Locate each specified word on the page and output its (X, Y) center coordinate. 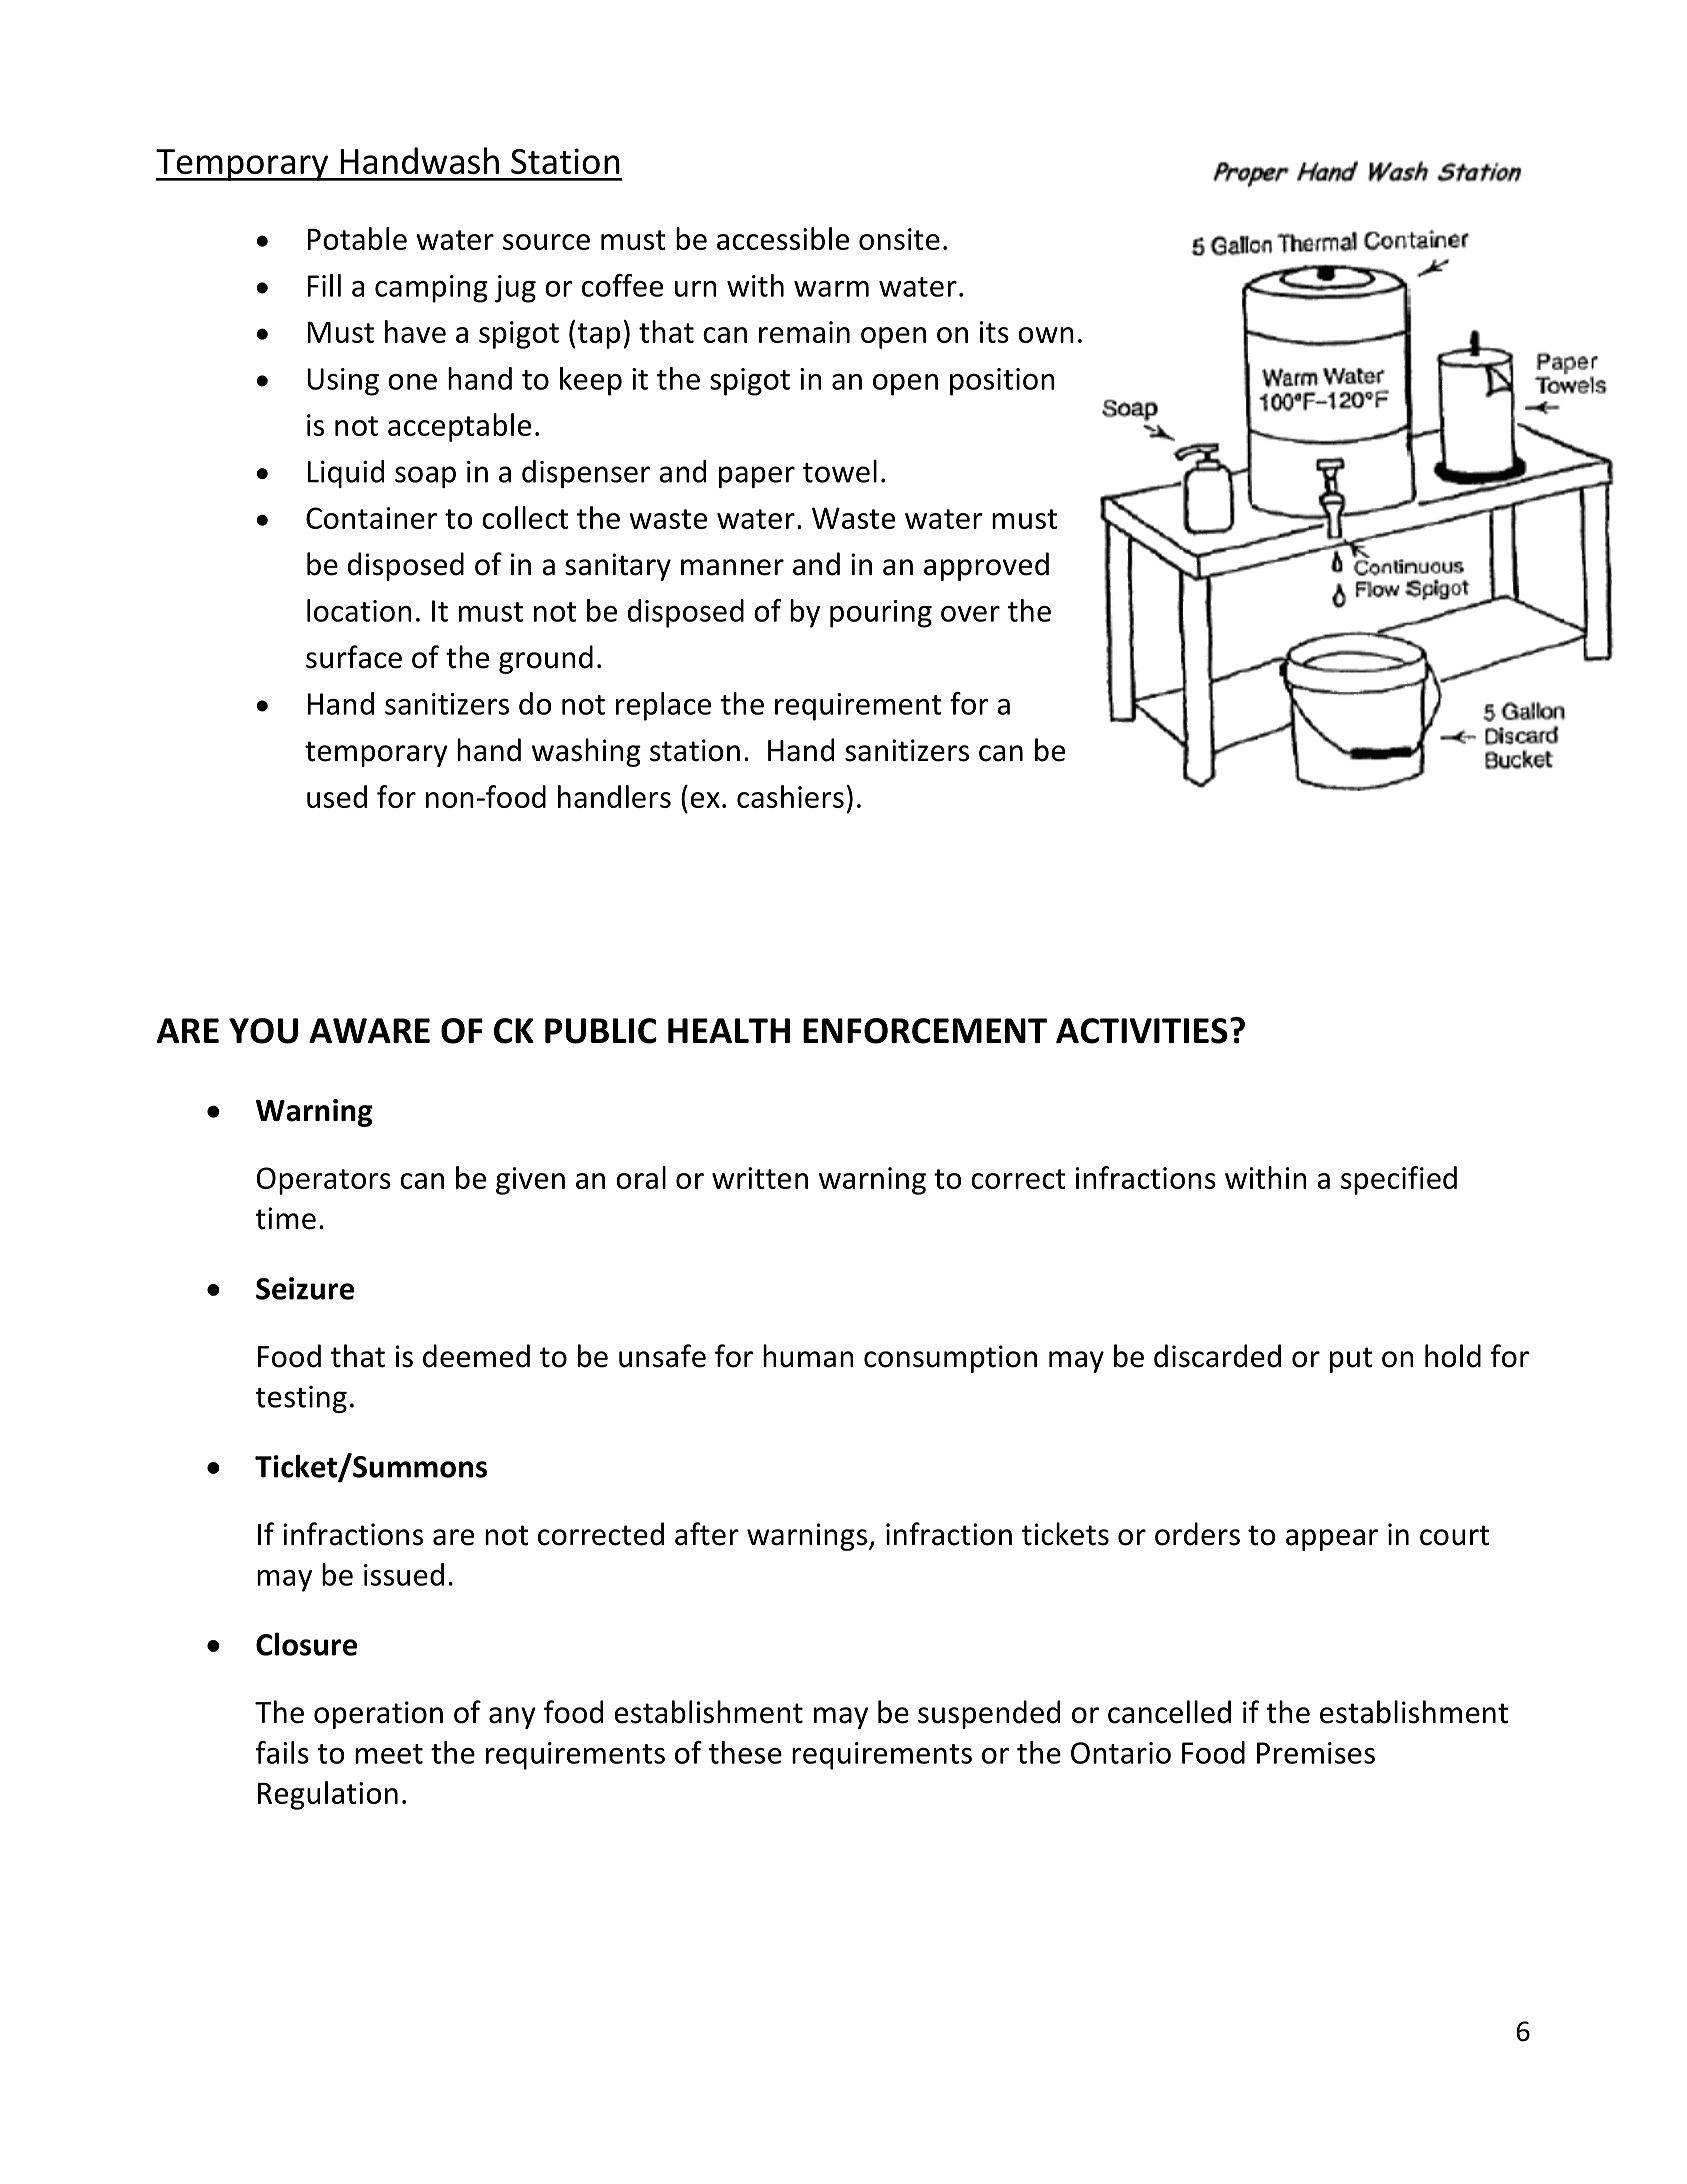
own (1046, 335)
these (745, 1752)
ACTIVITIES (1142, 1031)
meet (389, 1754)
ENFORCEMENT (925, 1031)
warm (831, 289)
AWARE (369, 1030)
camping (431, 289)
